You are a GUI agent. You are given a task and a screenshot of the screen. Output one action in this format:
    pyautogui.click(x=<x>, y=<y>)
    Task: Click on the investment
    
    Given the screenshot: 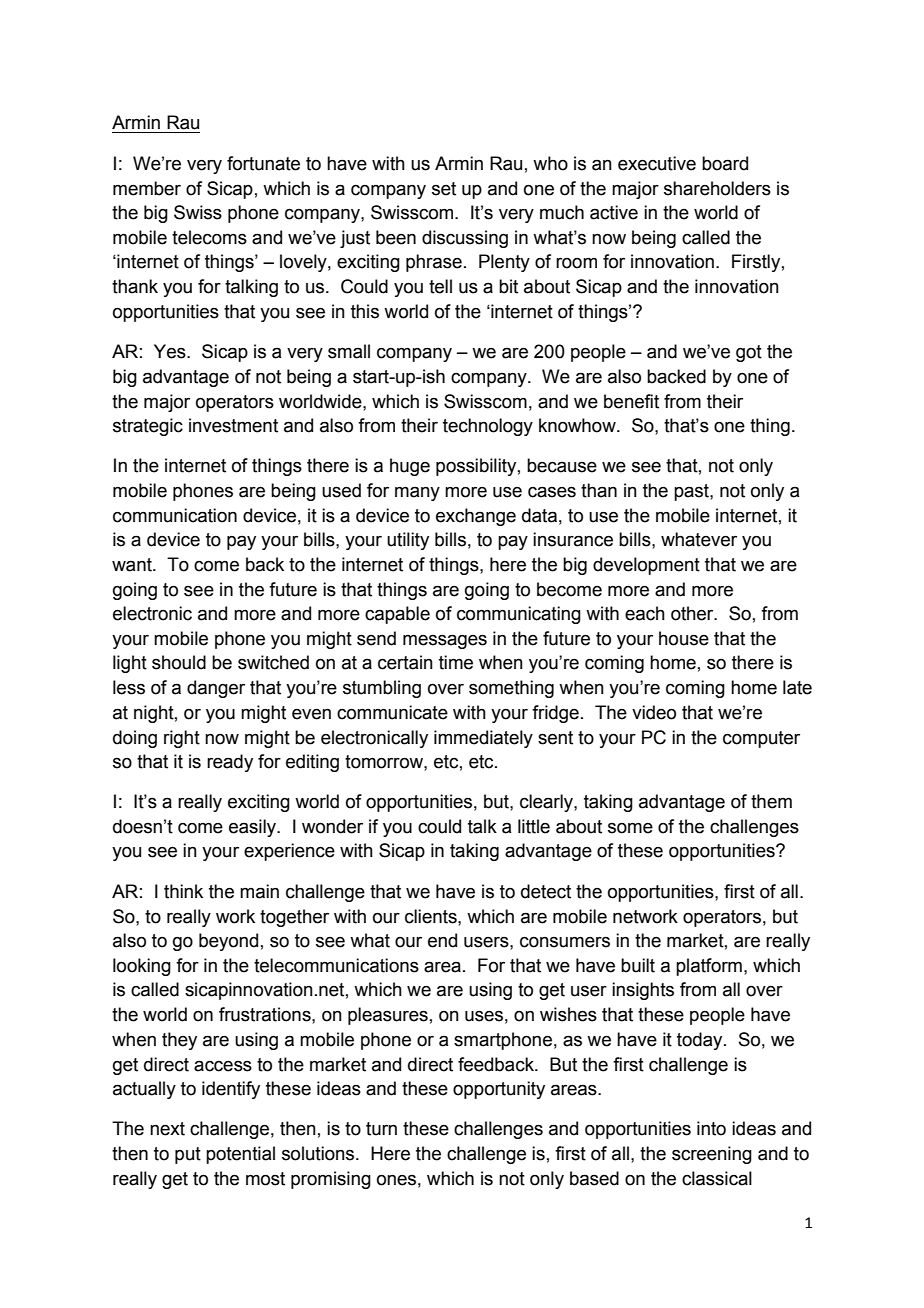 What is the action you would take?
    pyautogui.click(x=233, y=425)
